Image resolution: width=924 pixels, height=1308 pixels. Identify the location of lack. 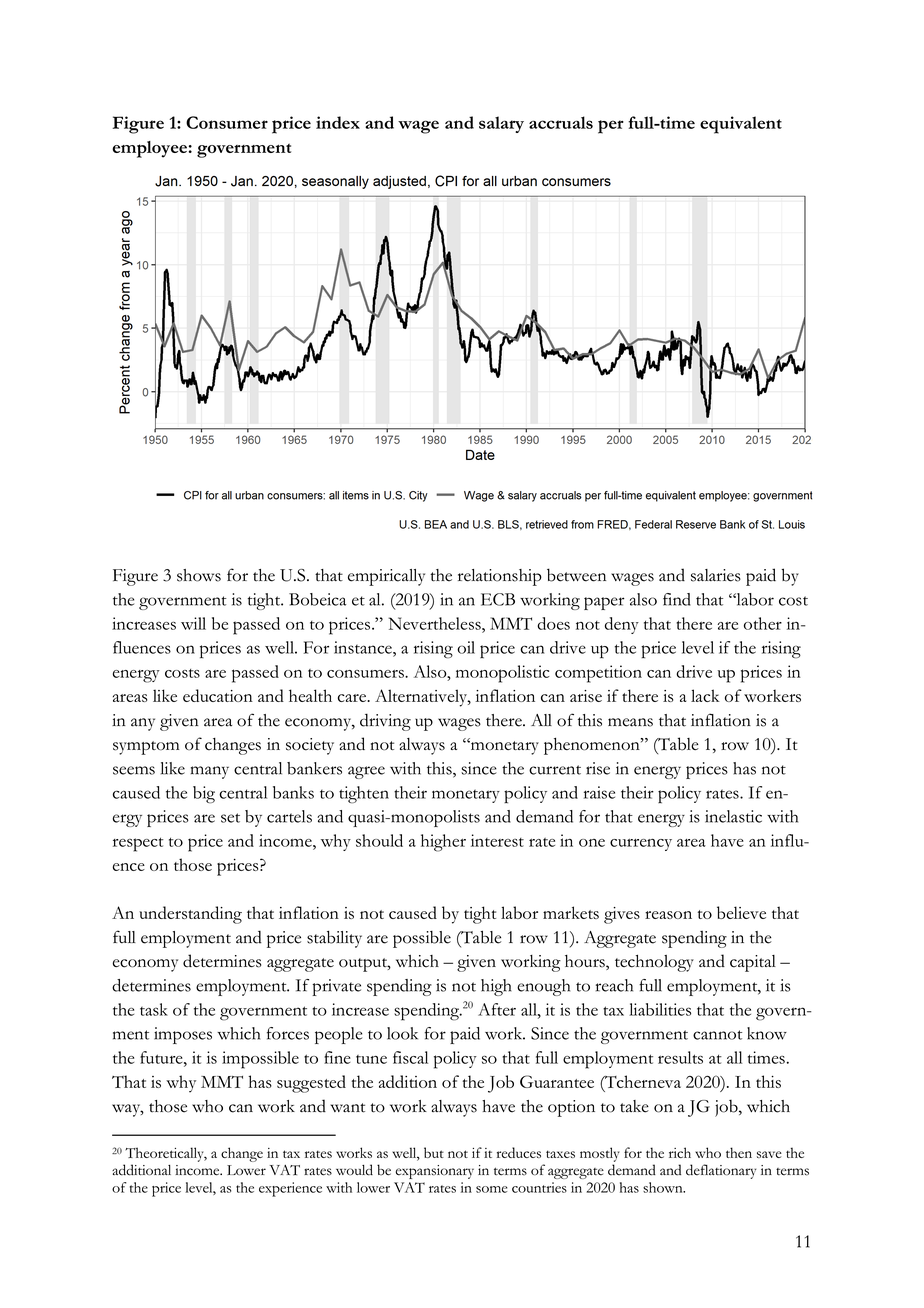
(705, 695).
